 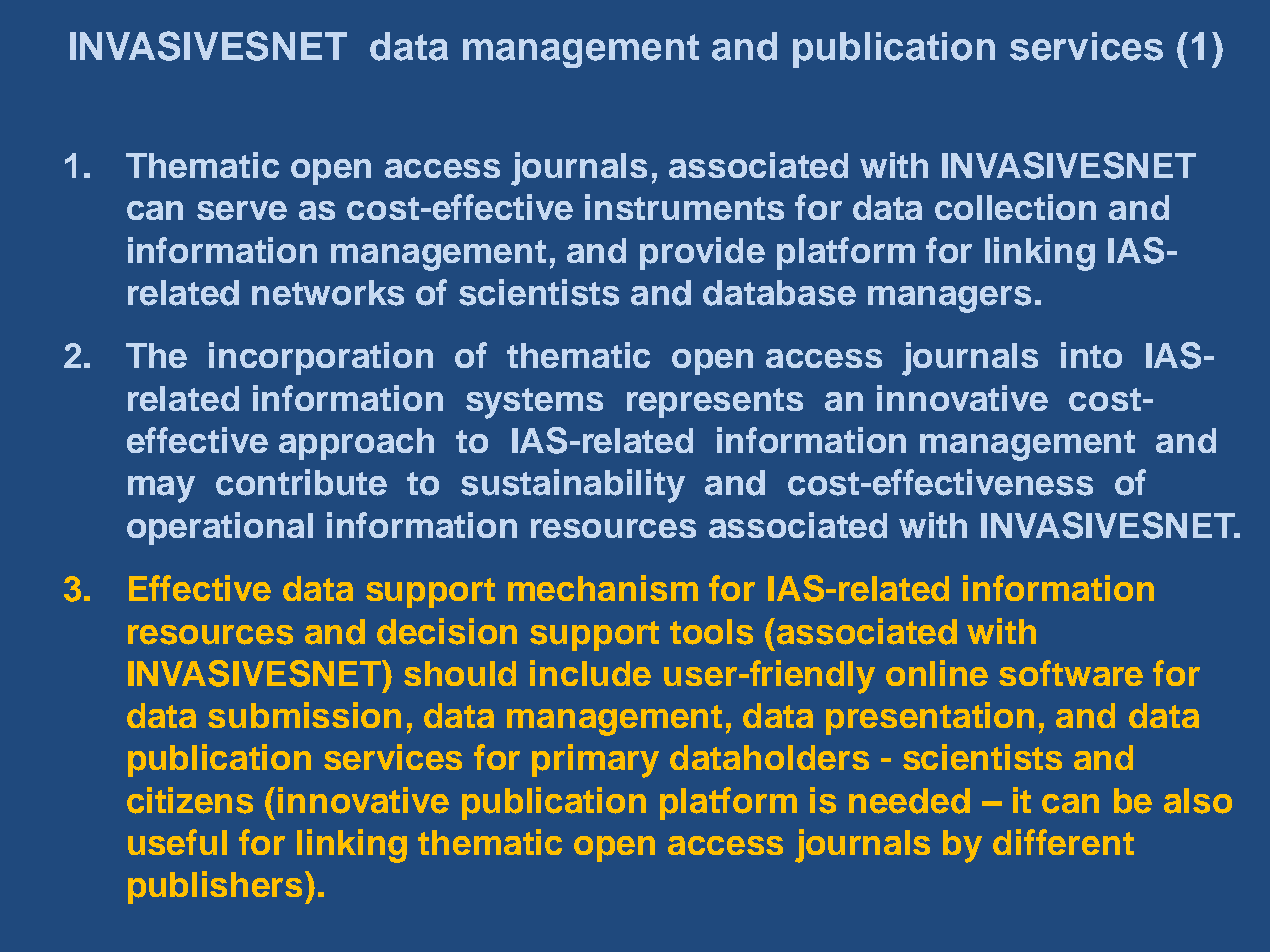 What do you see at coordinates (217, 887) in the document?
I see `publishers` at bounding box center [217, 887].
